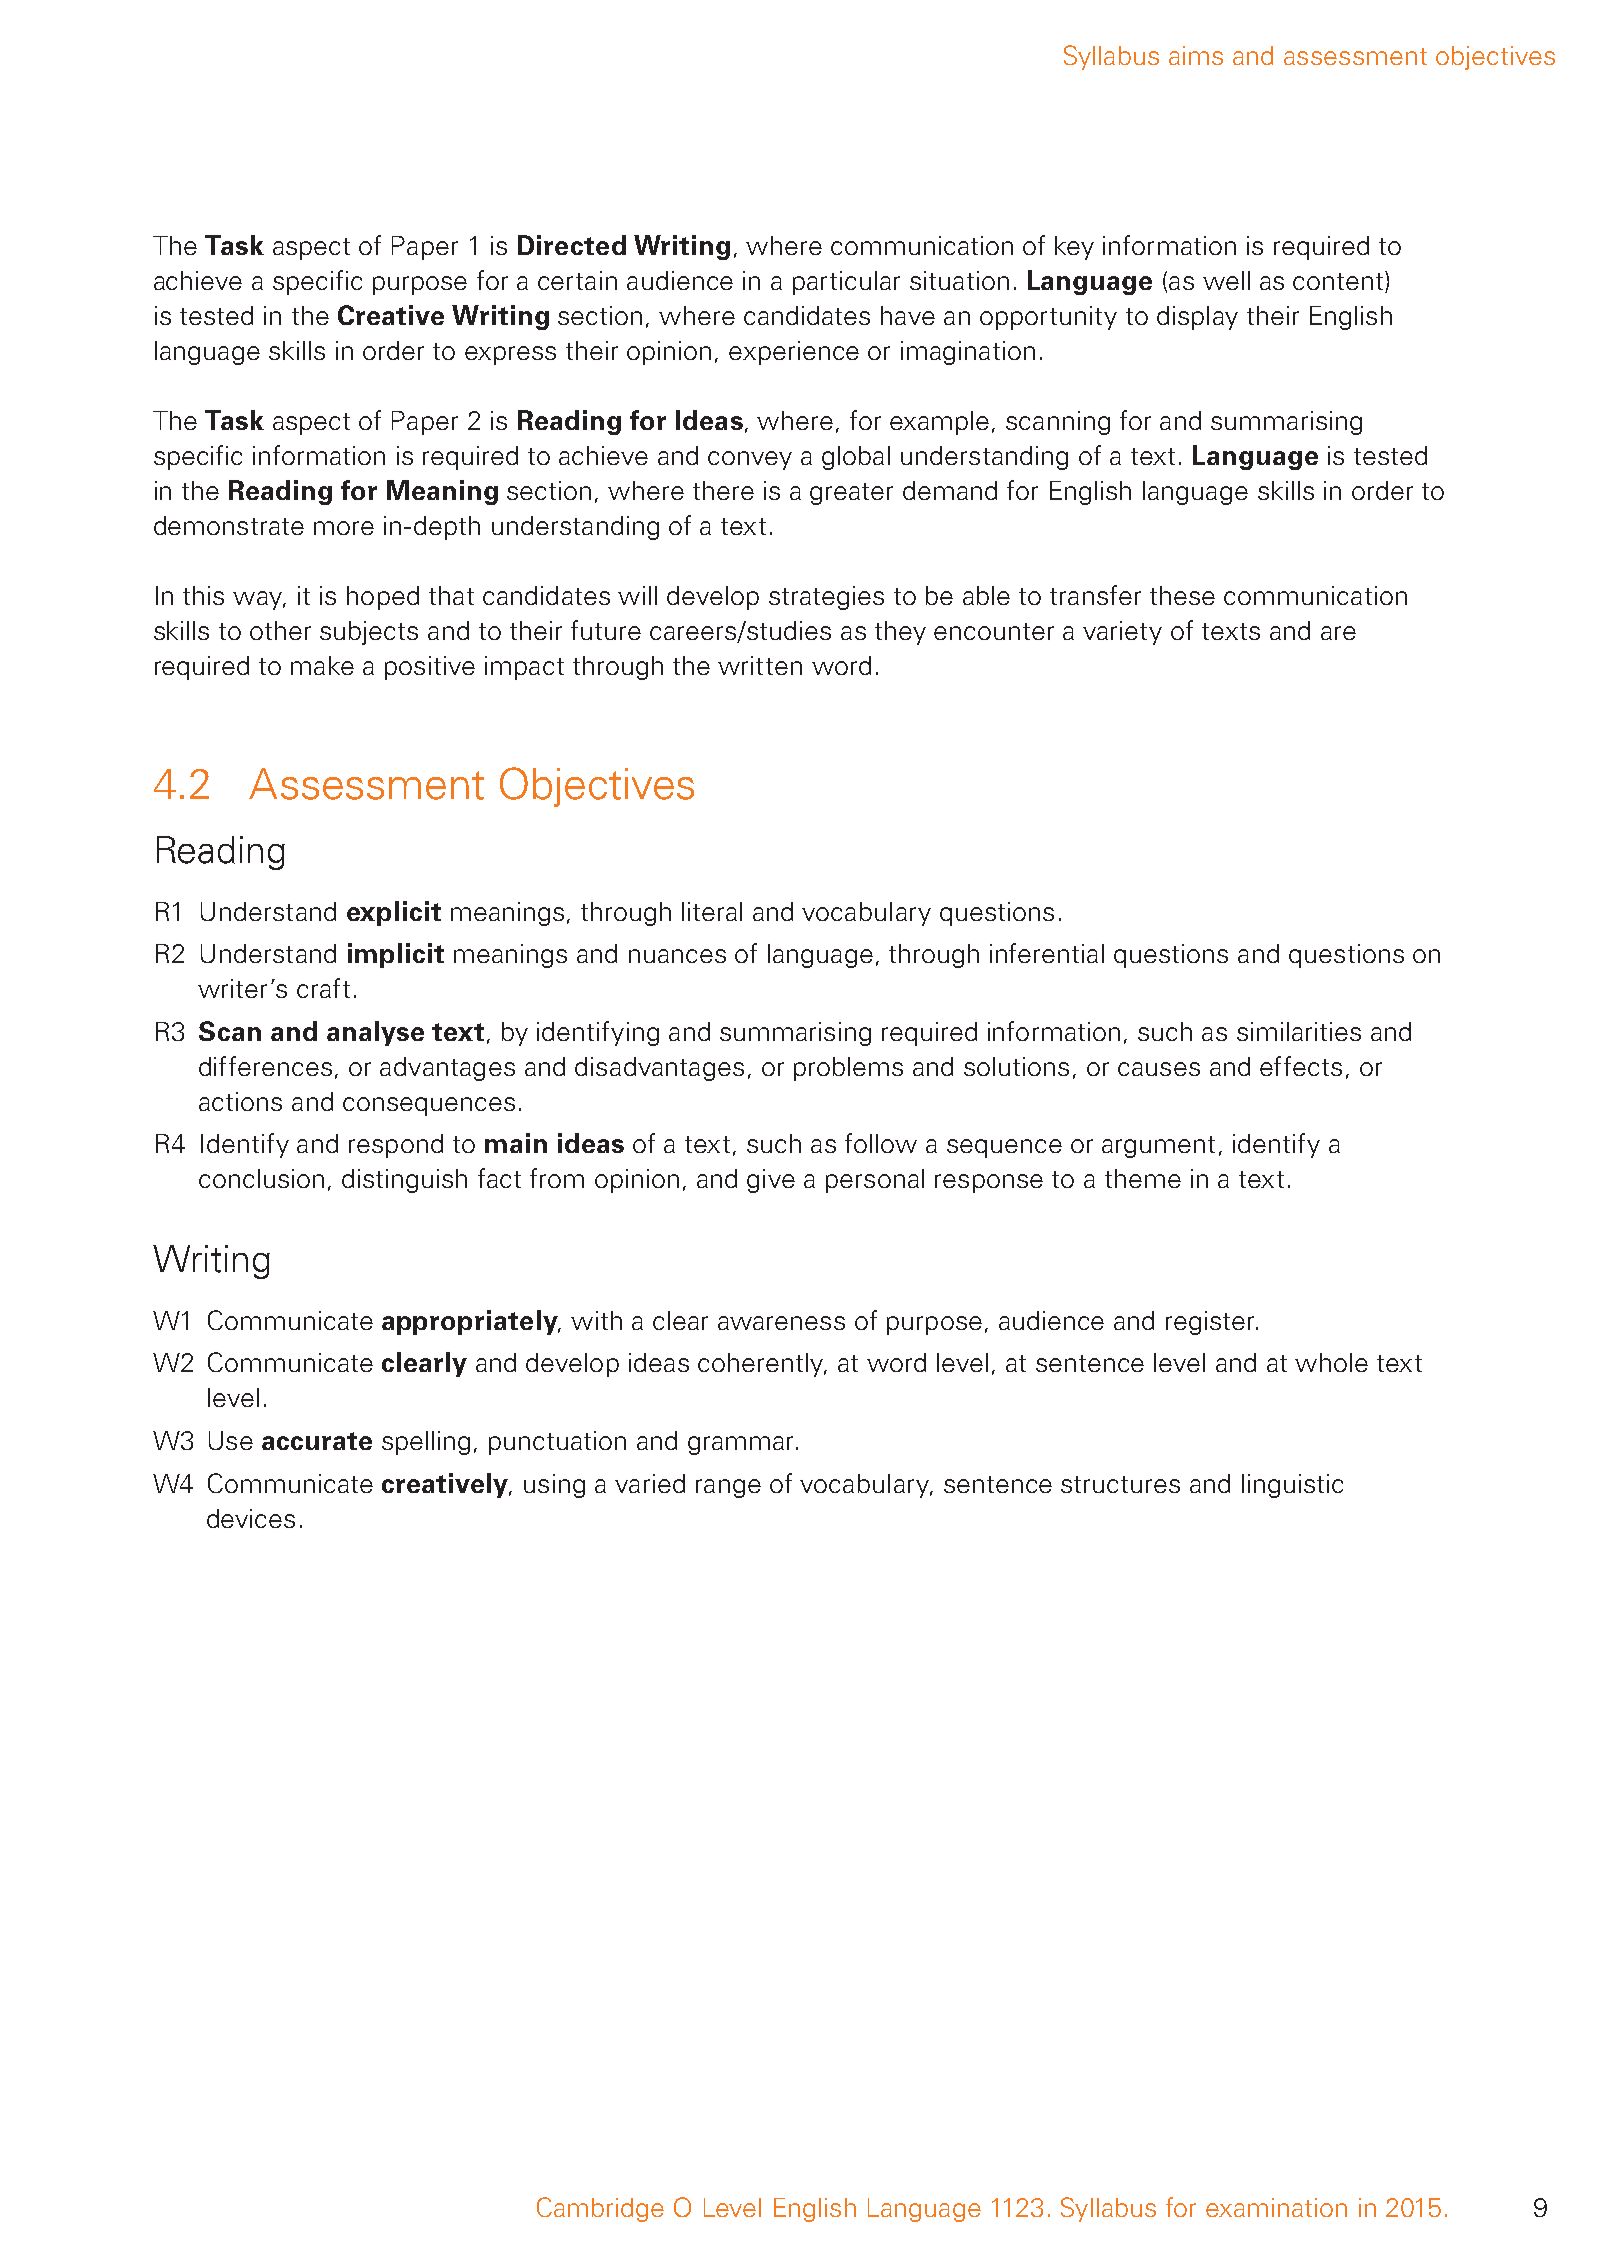  What do you see at coordinates (1120, 1484) in the screenshot?
I see `structures` at bounding box center [1120, 1484].
